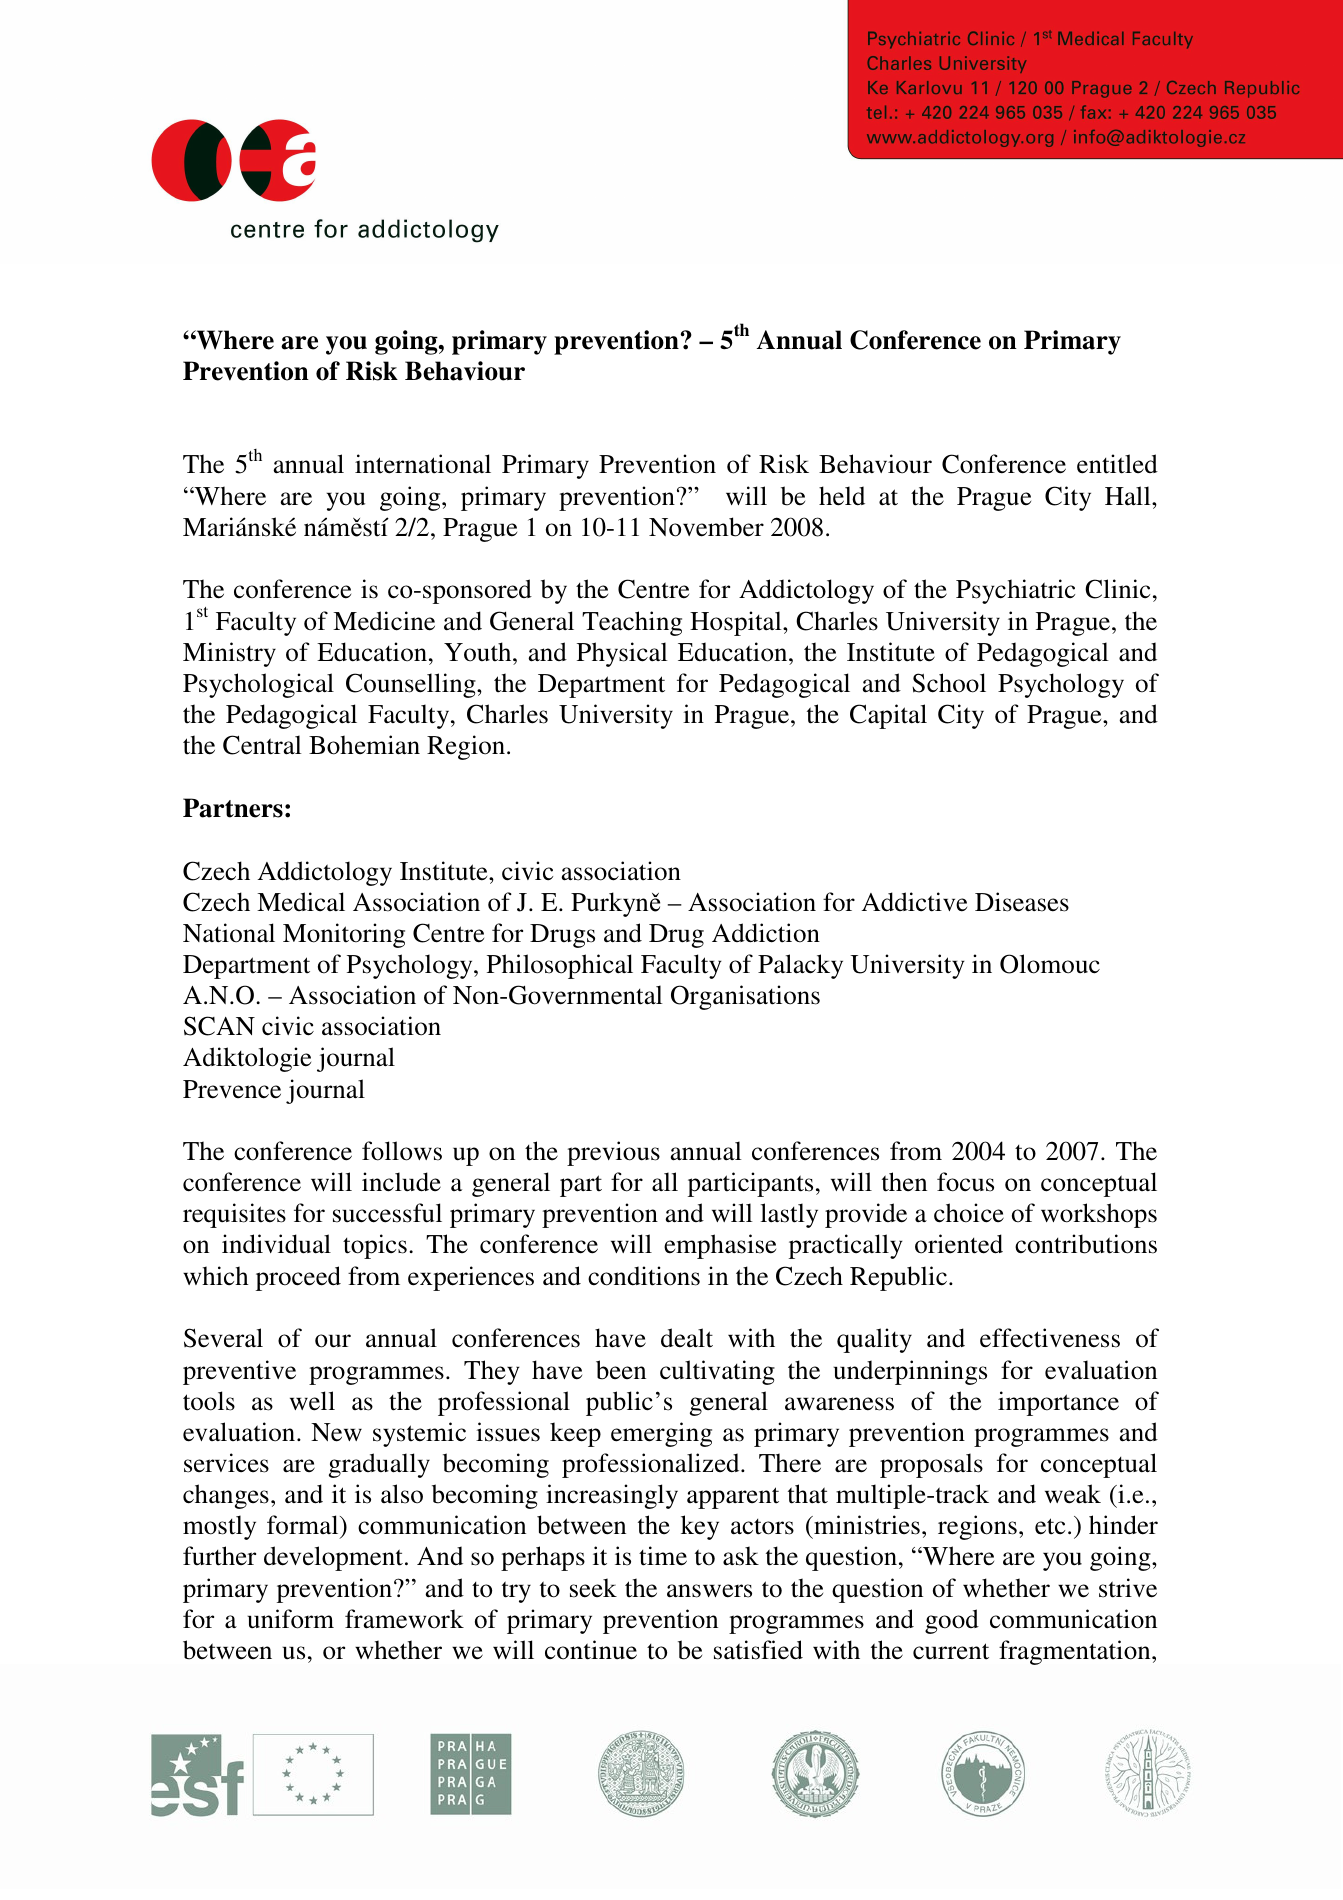 Image resolution: width=1343 pixels, height=1900 pixels. I want to click on Hall, so click(1129, 496).
